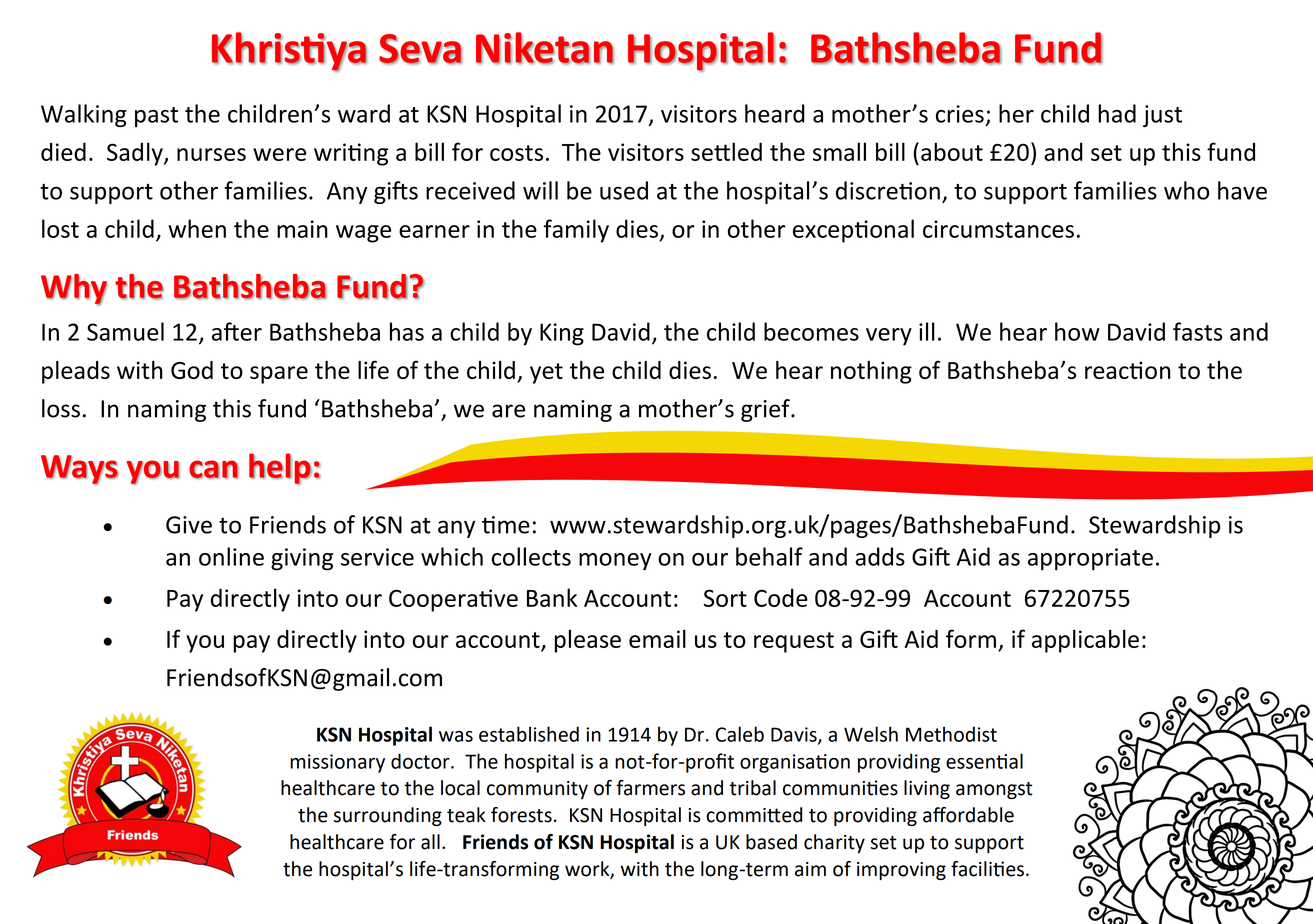 This screenshot has width=1313, height=924. What do you see at coordinates (766, 410) in the screenshot?
I see `grief` at bounding box center [766, 410].
